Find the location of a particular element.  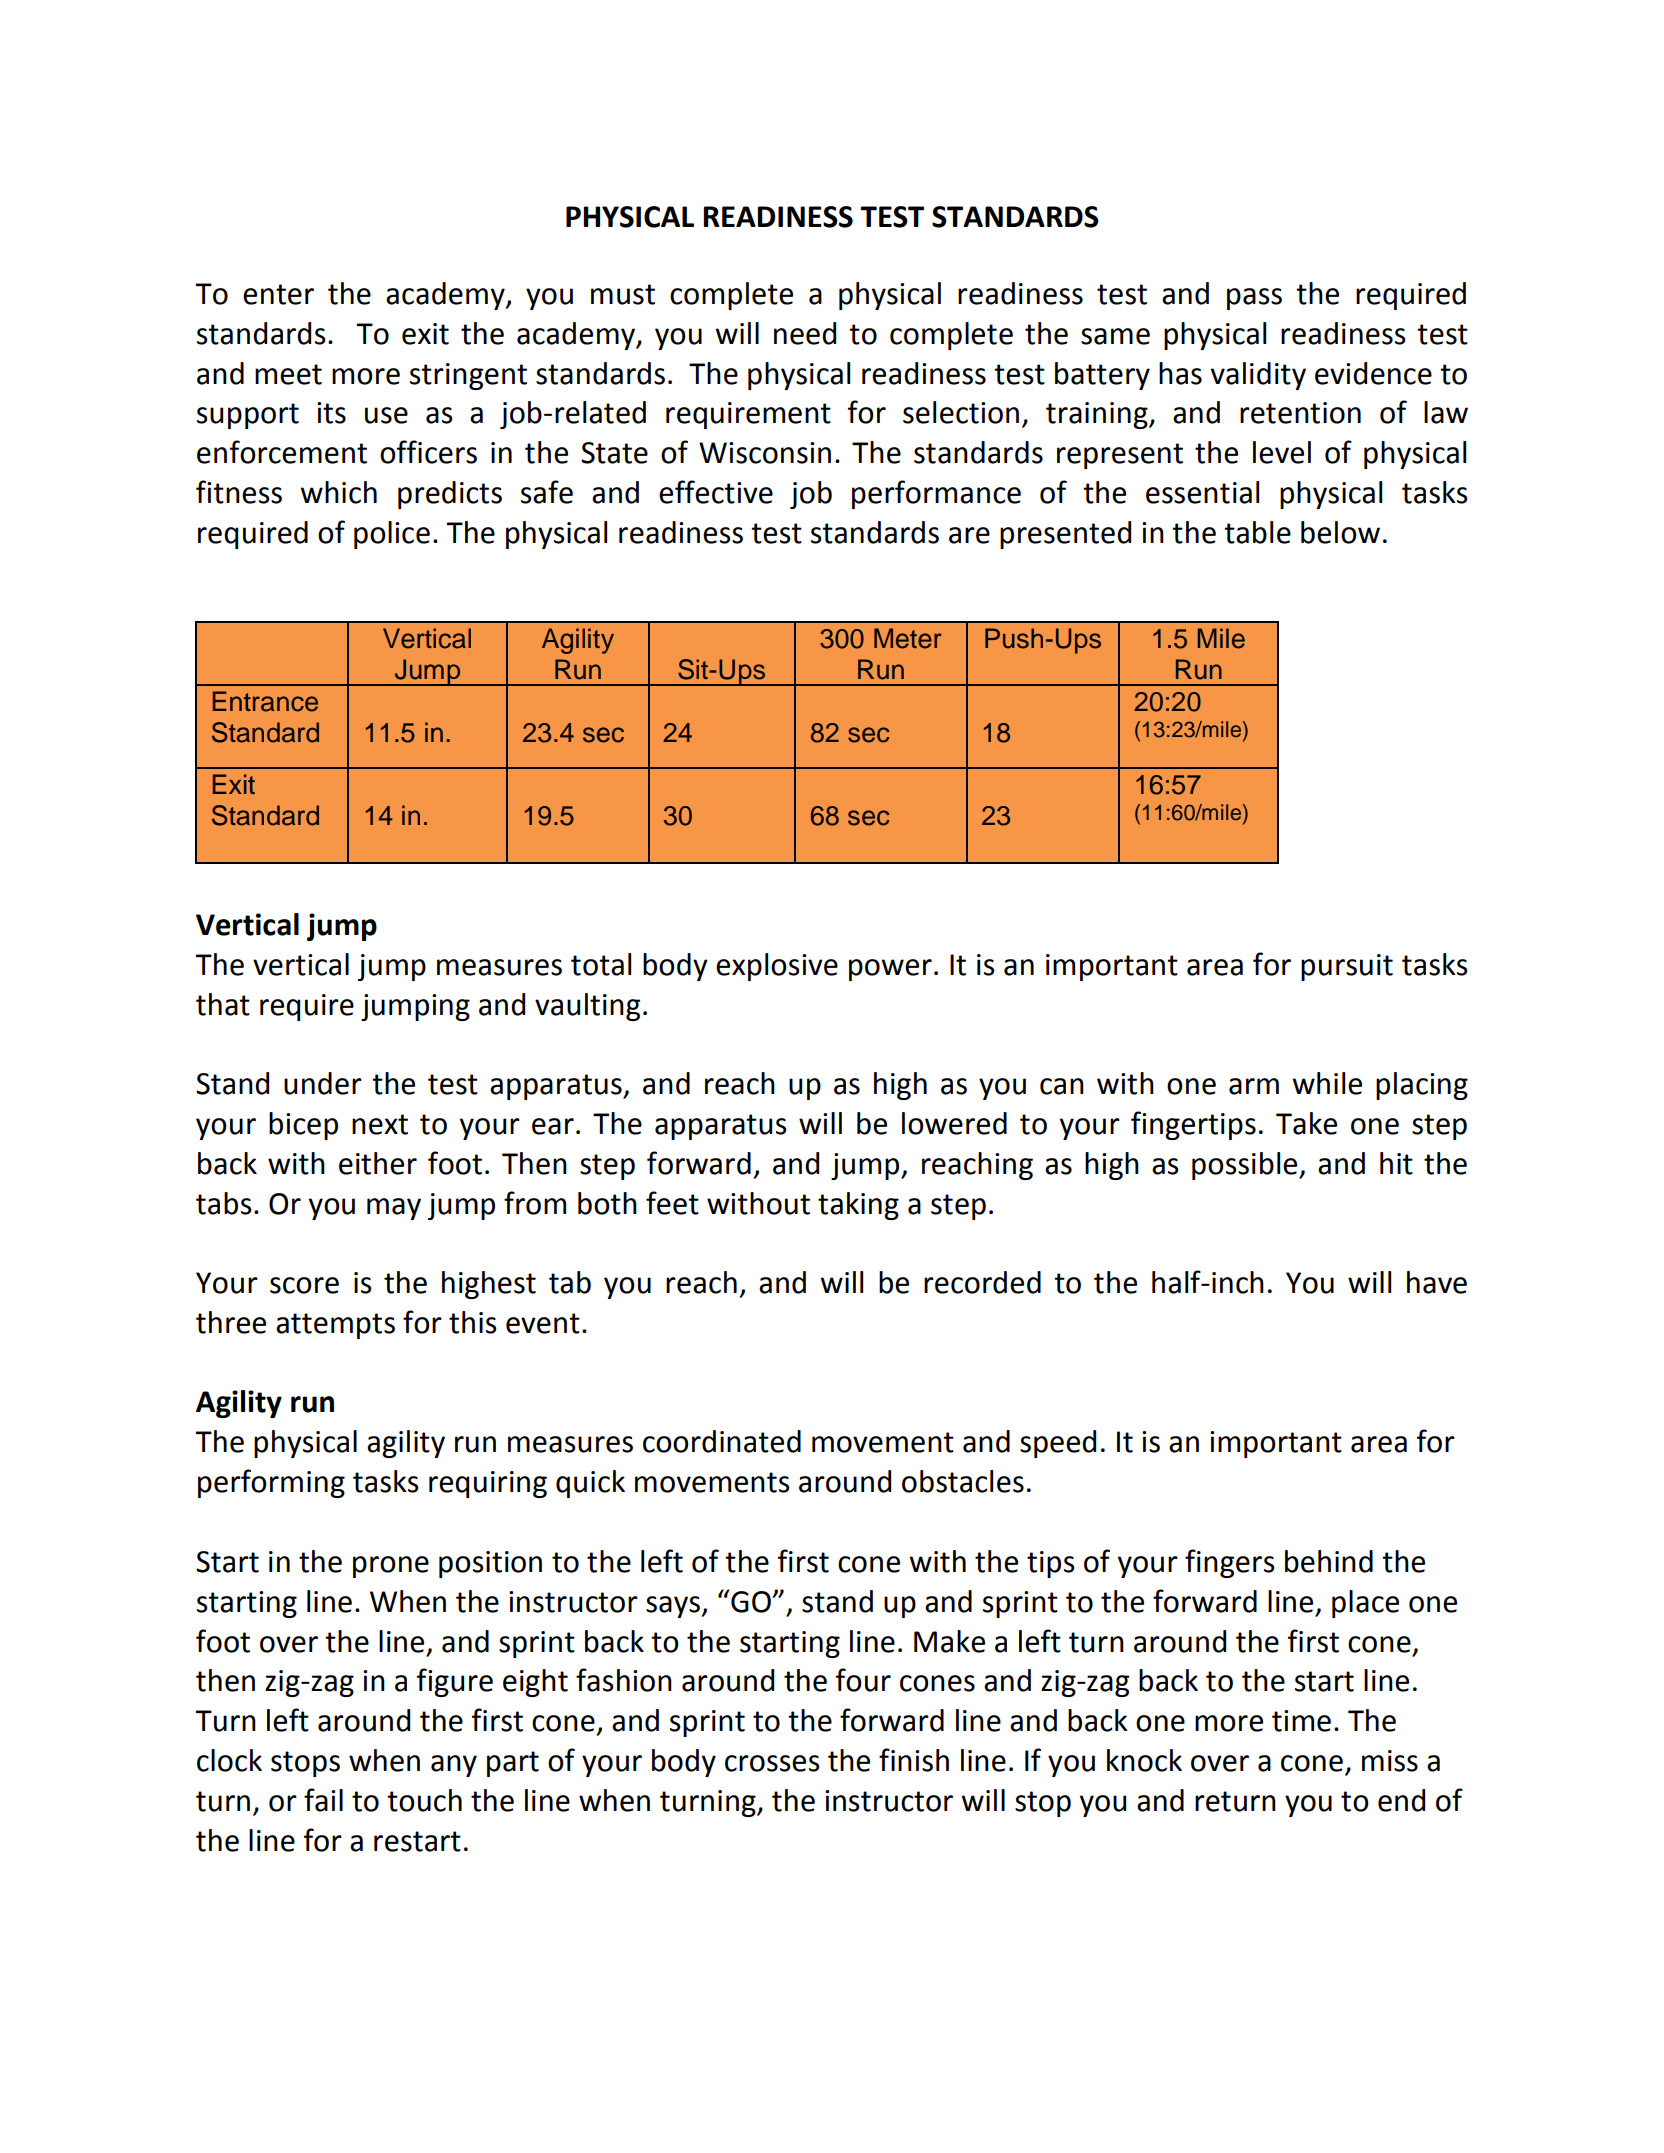

under is located at coordinates (323, 1083).
